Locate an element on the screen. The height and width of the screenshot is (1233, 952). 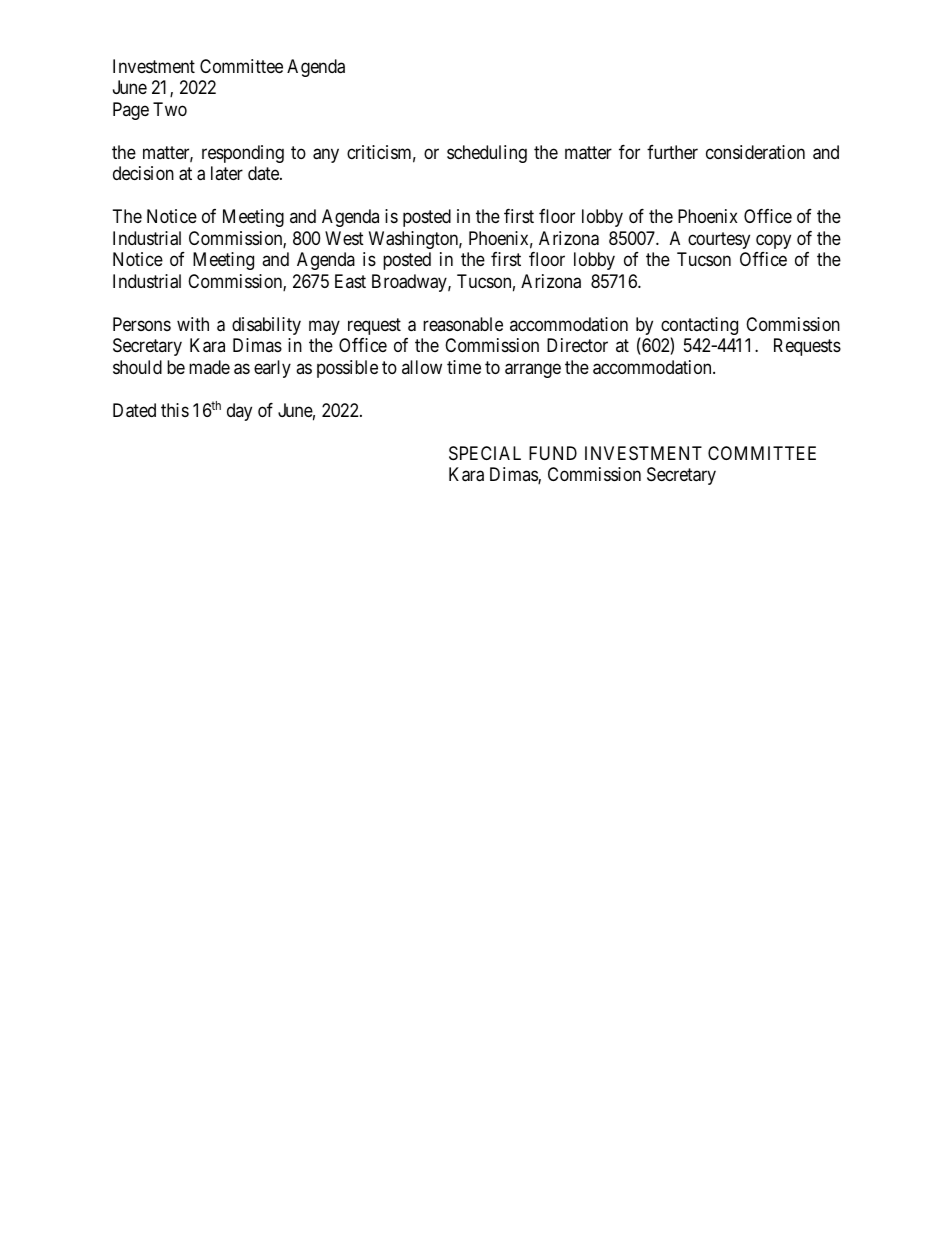
further is located at coordinates (672, 152).
